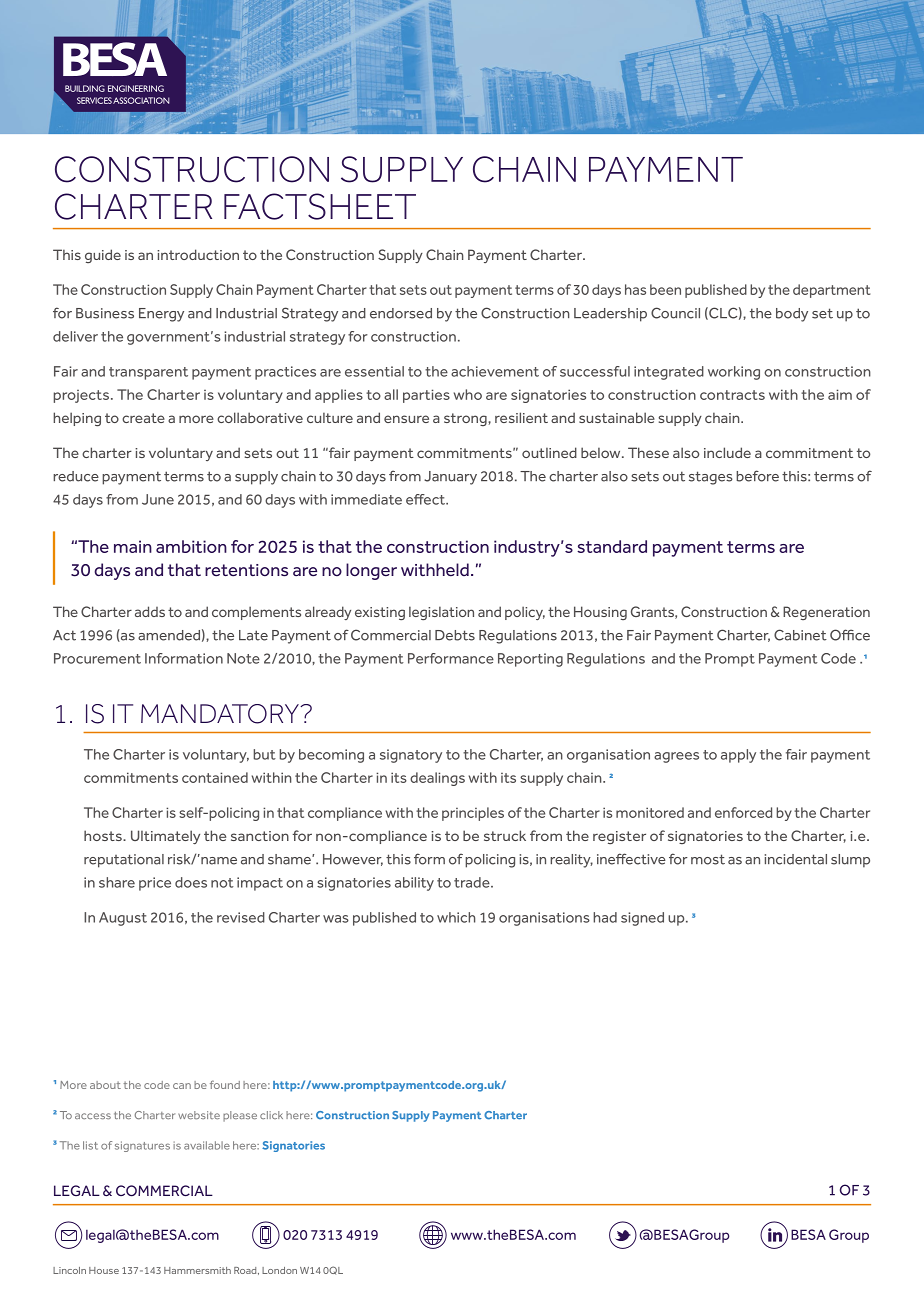  What do you see at coordinates (642, 919) in the page?
I see `signed` at bounding box center [642, 919].
